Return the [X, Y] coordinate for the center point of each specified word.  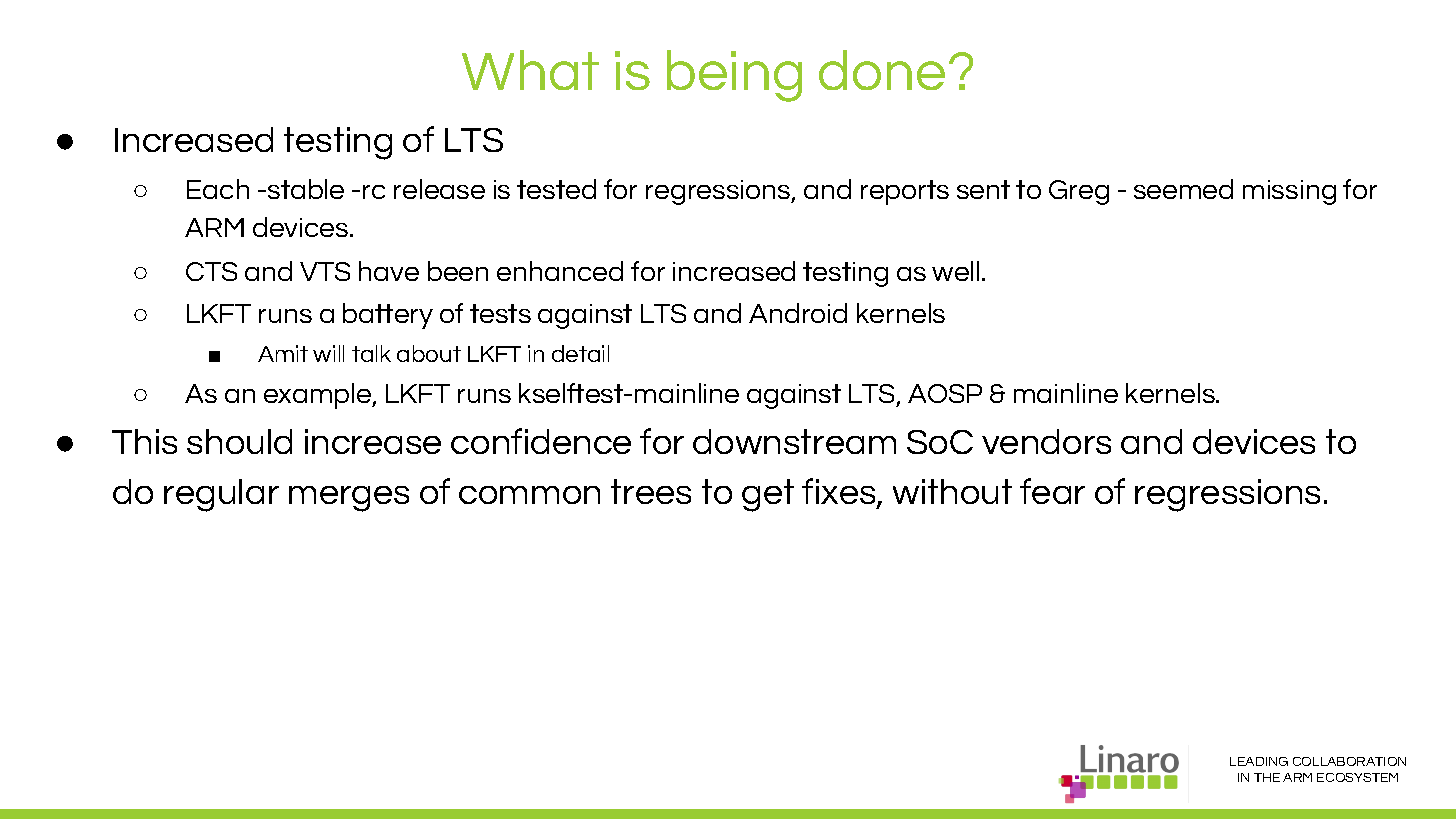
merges [349, 499]
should [239, 441]
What [530, 70]
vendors [1046, 441]
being [734, 76]
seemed [1183, 189]
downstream [794, 441]
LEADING [1259, 761]
